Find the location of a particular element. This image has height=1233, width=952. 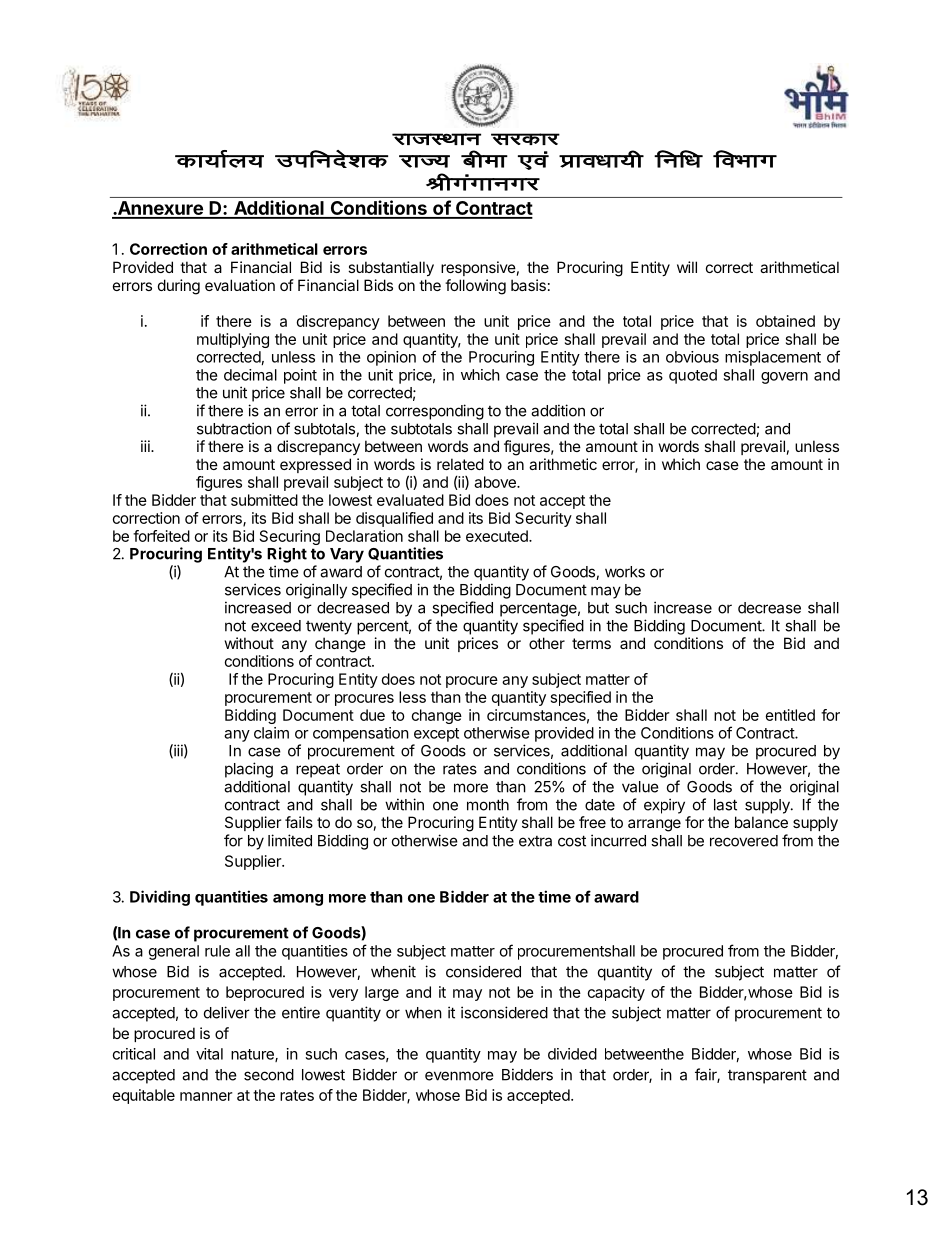

without is located at coordinates (249, 643).
